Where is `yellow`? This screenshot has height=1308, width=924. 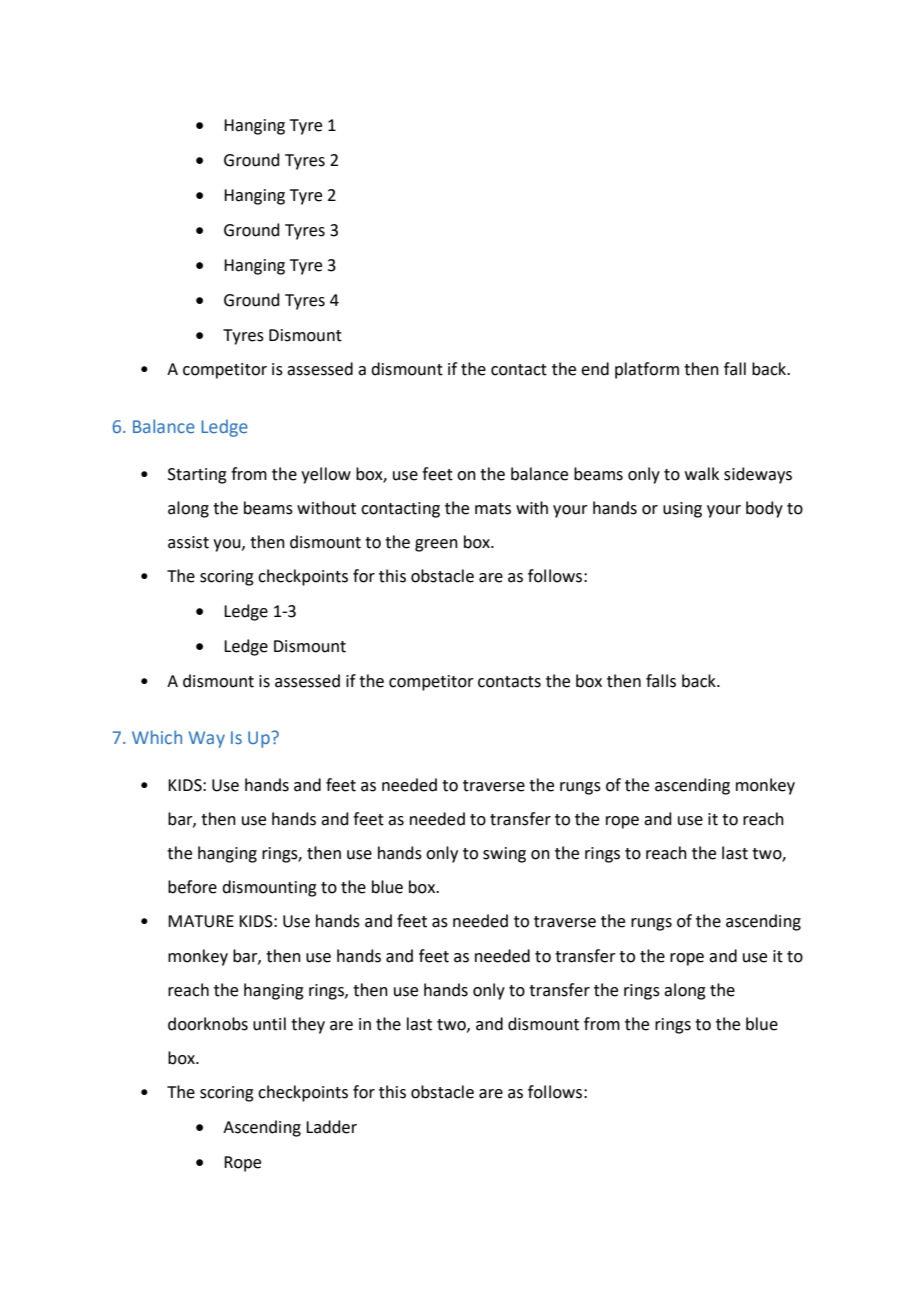
yellow is located at coordinates (326, 475).
